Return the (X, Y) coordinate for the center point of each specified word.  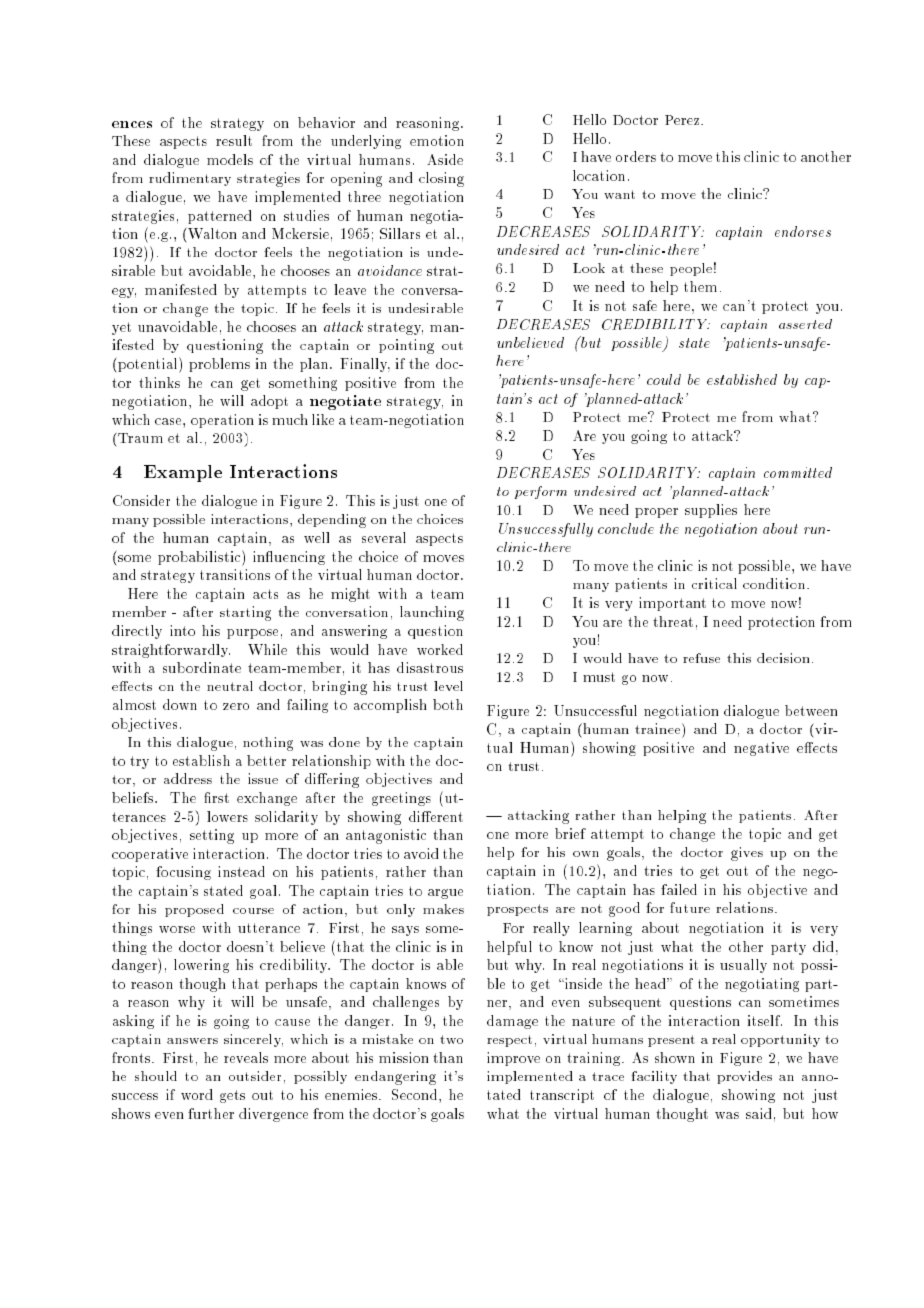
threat (673, 621)
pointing (406, 346)
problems (219, 365)
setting (212, 836)
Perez (682, 120)
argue (445, 894)
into (182, 630)
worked (440, 649)
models (230, 159)
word (197, 1094)
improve (513, 1059)
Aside (445, 159)
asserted (805, 324)
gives (747, 854)
